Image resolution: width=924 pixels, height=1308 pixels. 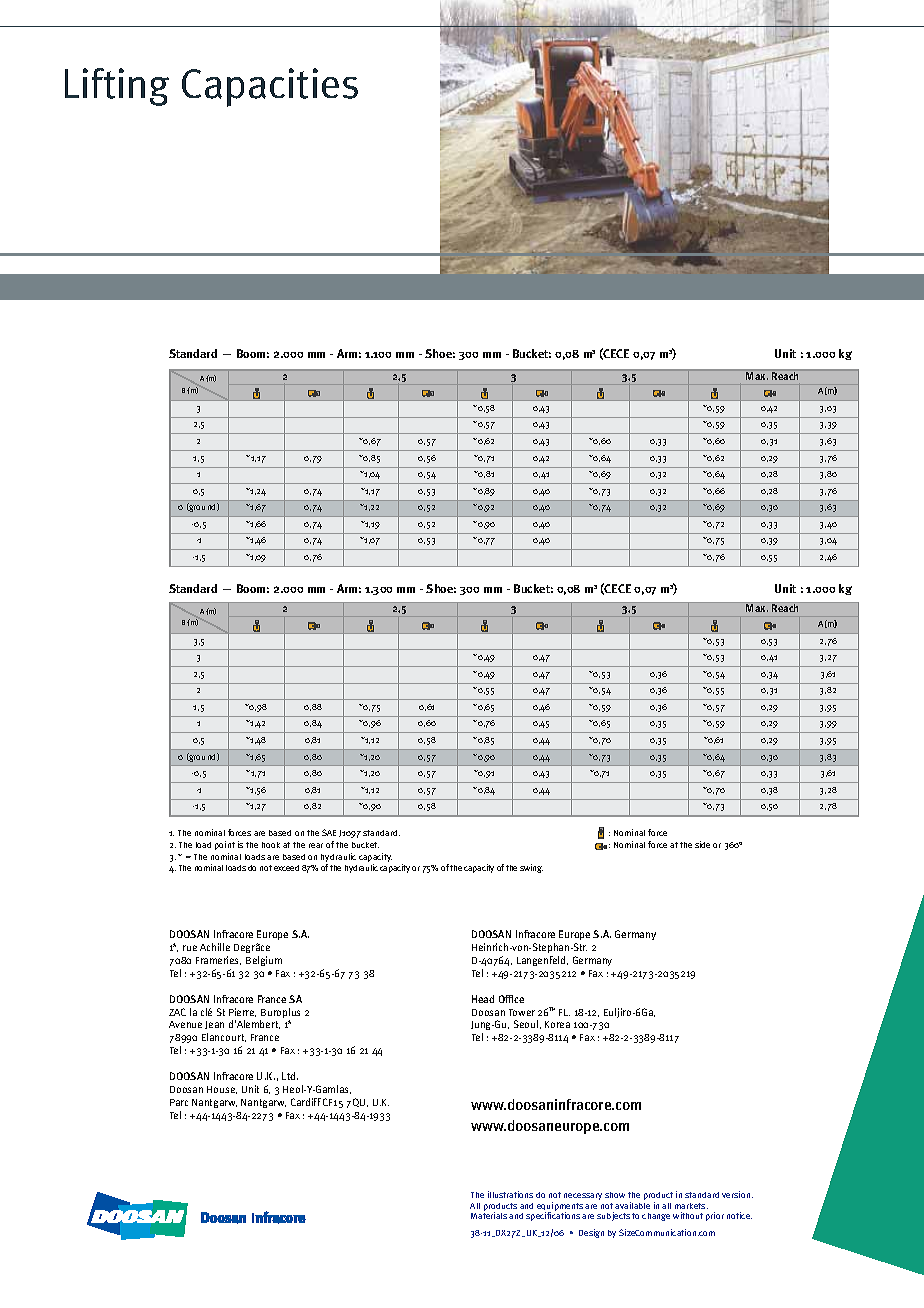 I want to click on side, so click(x=702, y=844).
